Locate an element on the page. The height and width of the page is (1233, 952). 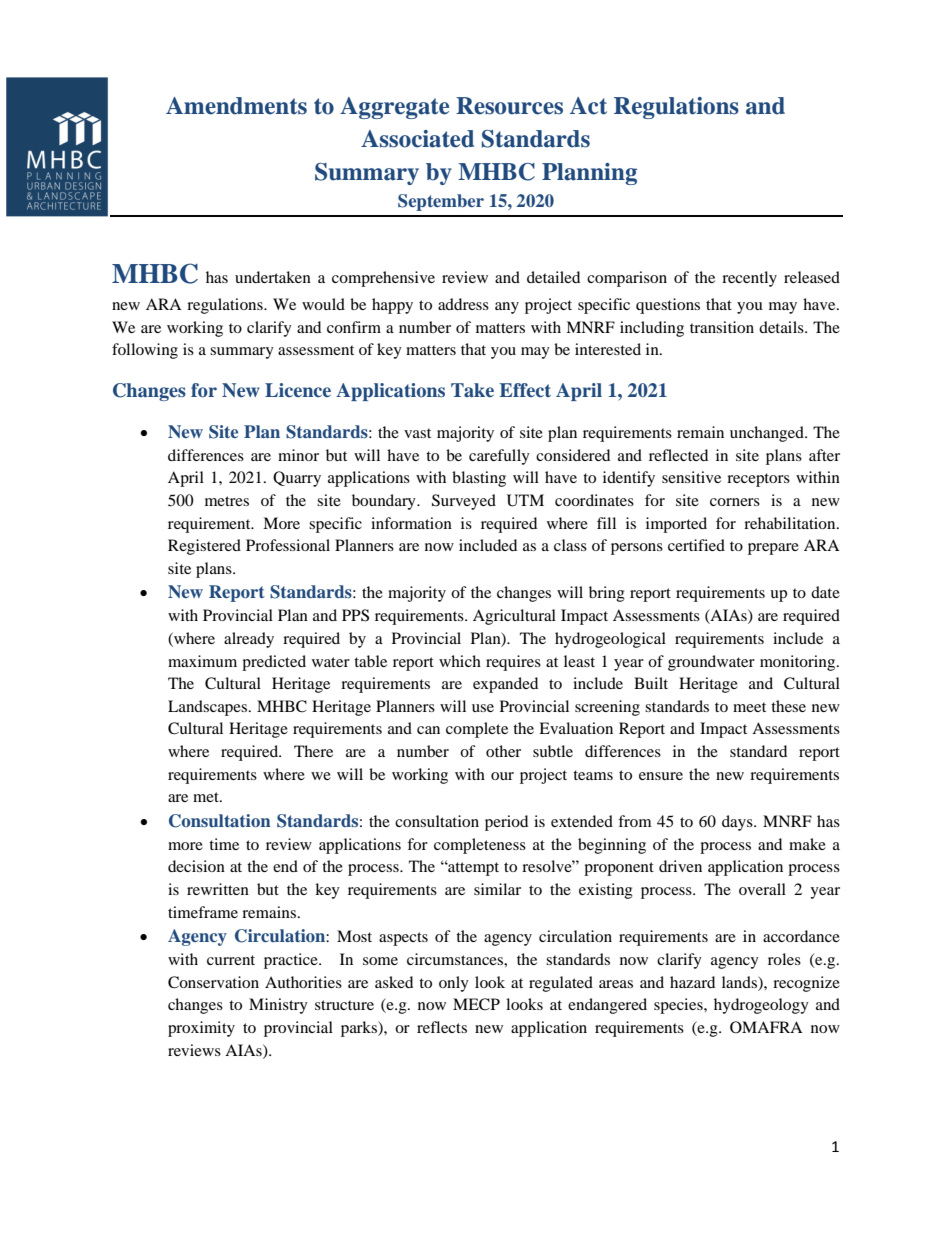
Resources is located at coordinates (509, 106).
